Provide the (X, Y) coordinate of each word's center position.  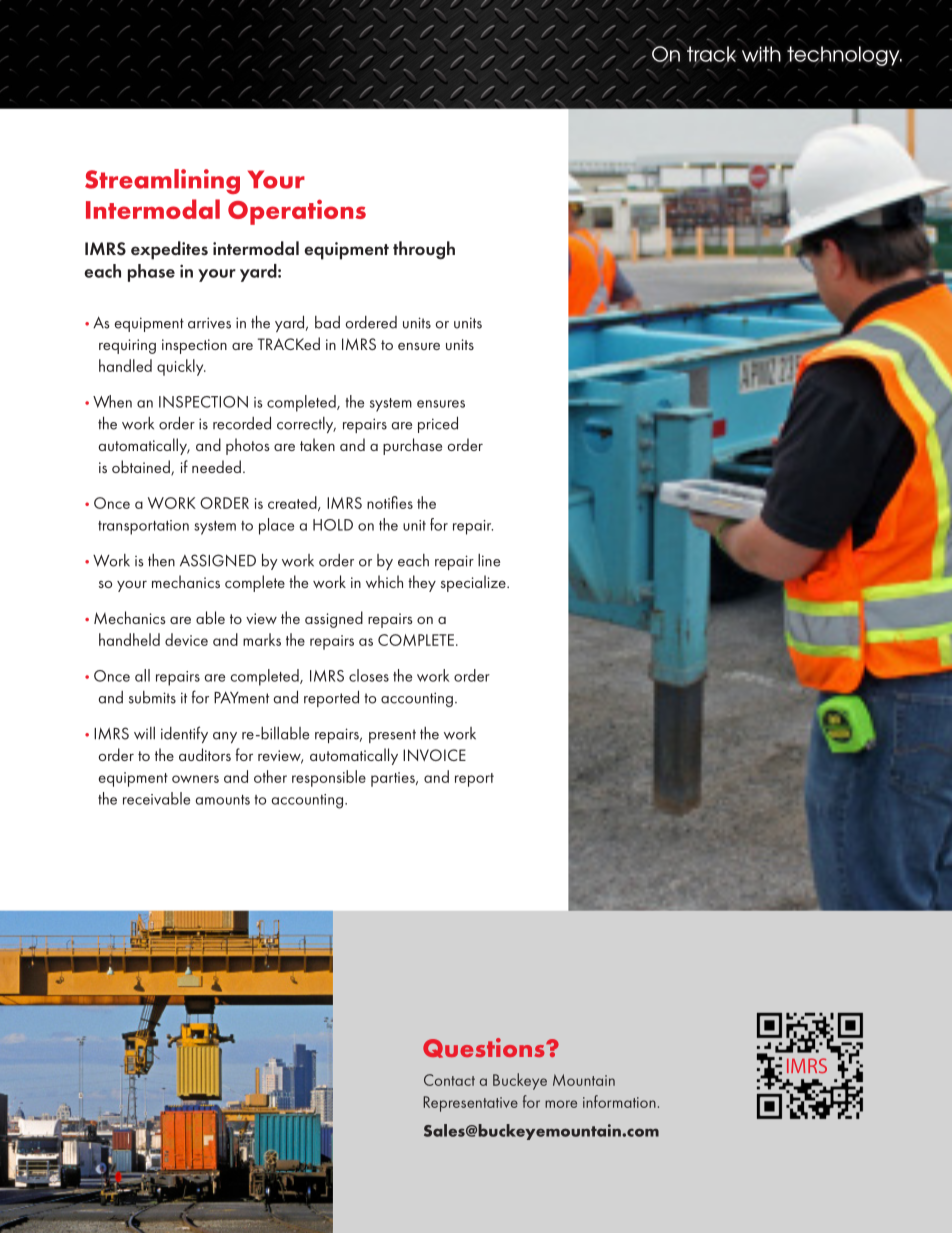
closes (369, 675)
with (761, 55)
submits (152, 697)
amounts (223, 800)
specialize (474, 583)
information (619, 1101)
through (424, 250)
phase (151, 273)
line (489, 560)
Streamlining (162, 181)
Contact (449, 1080)
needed (216, 466)
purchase (412, 446)
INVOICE (434, 755)
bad (327, 322)
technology (844, 56)
